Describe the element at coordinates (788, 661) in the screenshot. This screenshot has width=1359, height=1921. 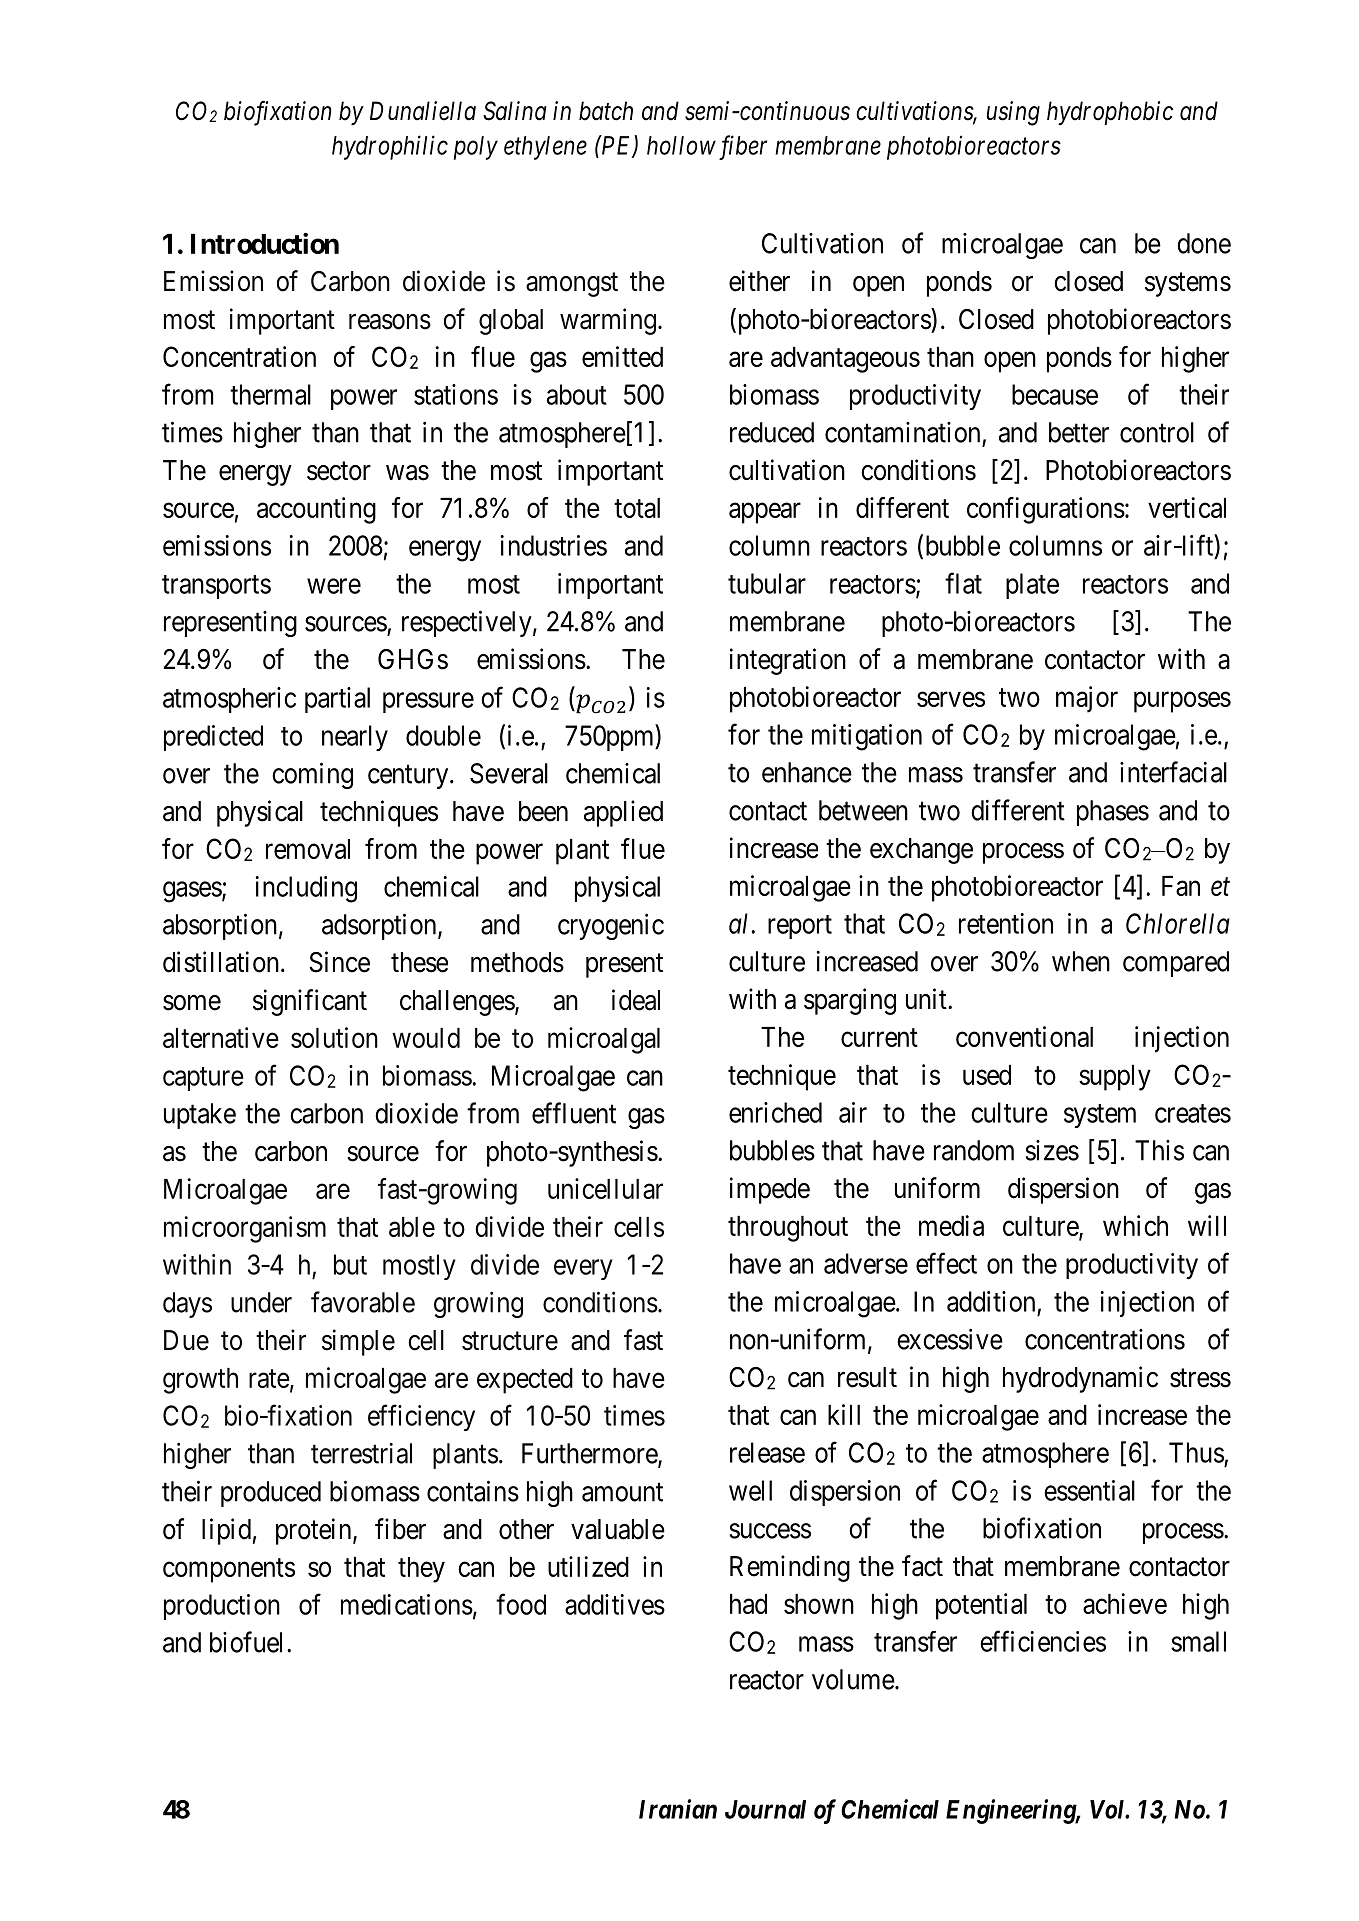
I see `integration` at that location.
